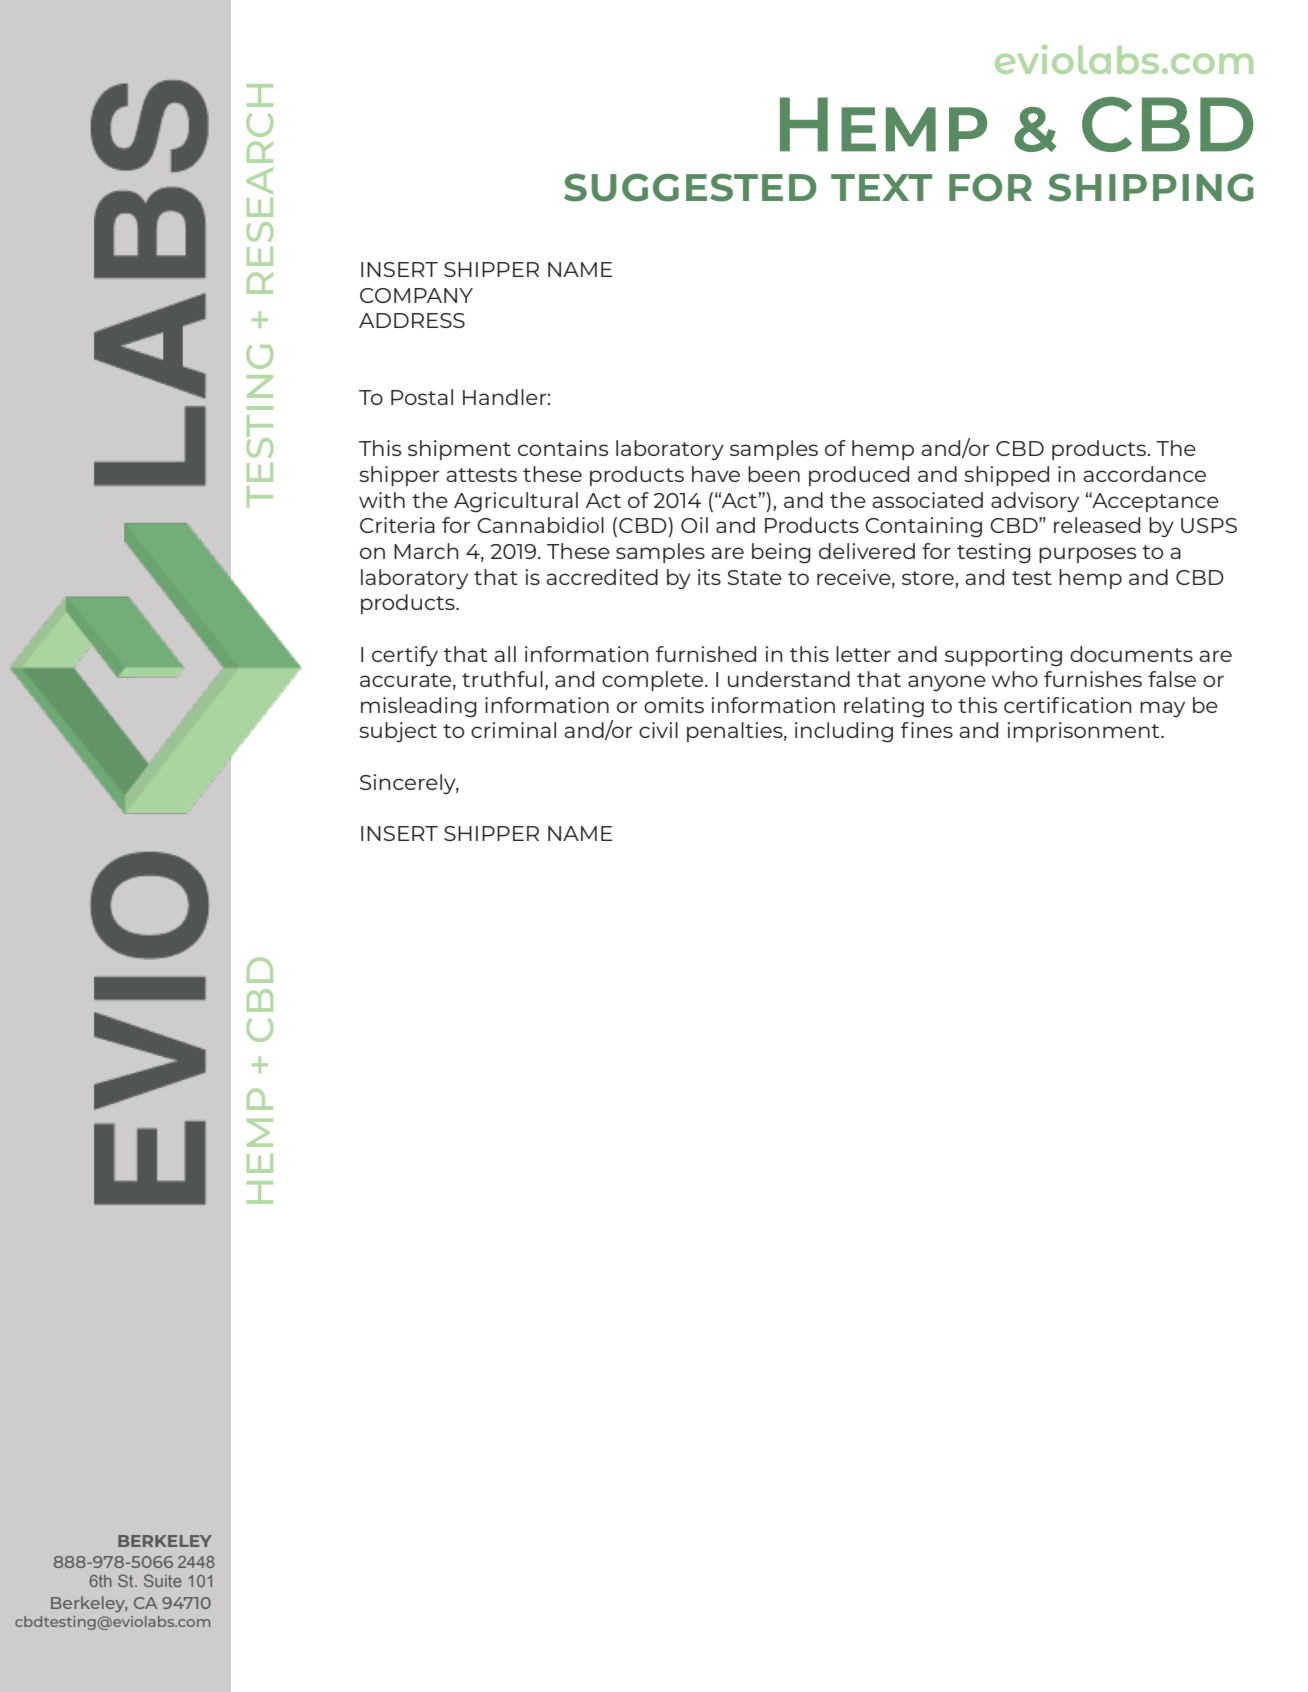 The width and height of the page is (1308, 1692). What do you see at coordinates (398, 732) in the page?
I see `subject` at bounding box center [398, 732].
